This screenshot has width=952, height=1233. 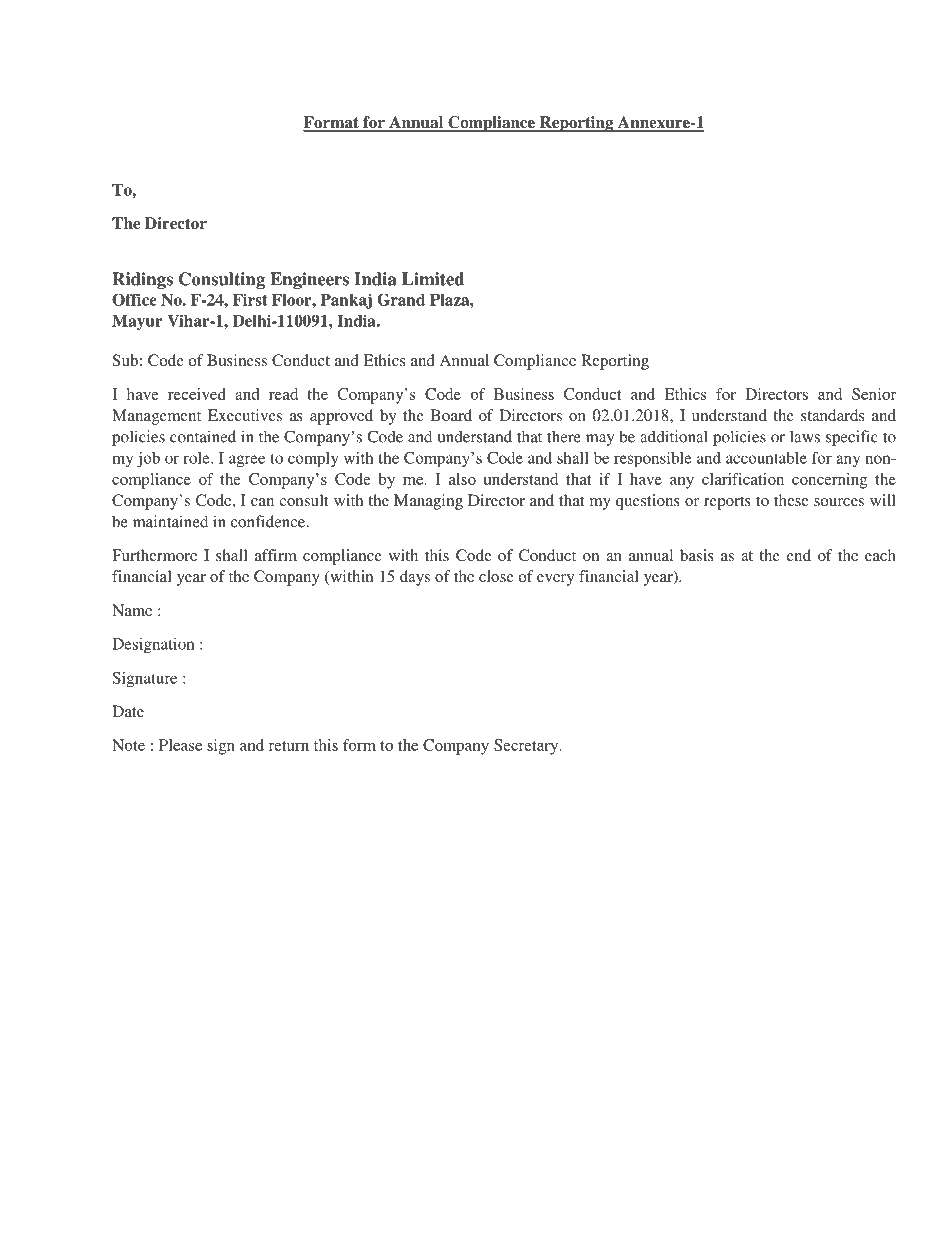 What do you see at coordinates (527, 747) in the screenshot?
I see `Secretary` at bounding box center [527, 747].
